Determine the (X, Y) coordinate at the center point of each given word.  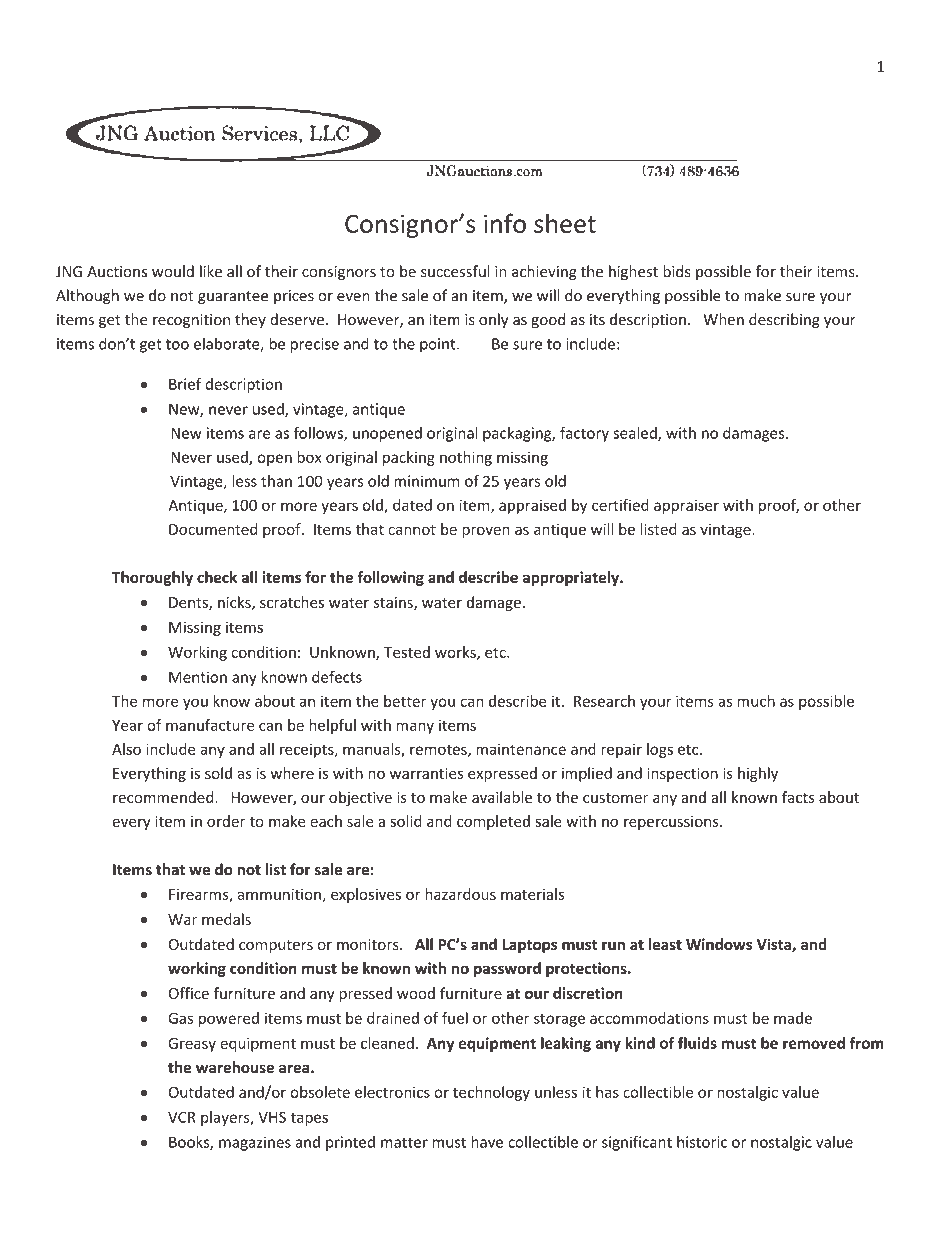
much (756, 701)
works (456, 653)
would (173, 271)
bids (677, 271)
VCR (182, 1117)
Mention (198, 677)
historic (702, 1142)
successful (455, 271)
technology (491, 1093)
